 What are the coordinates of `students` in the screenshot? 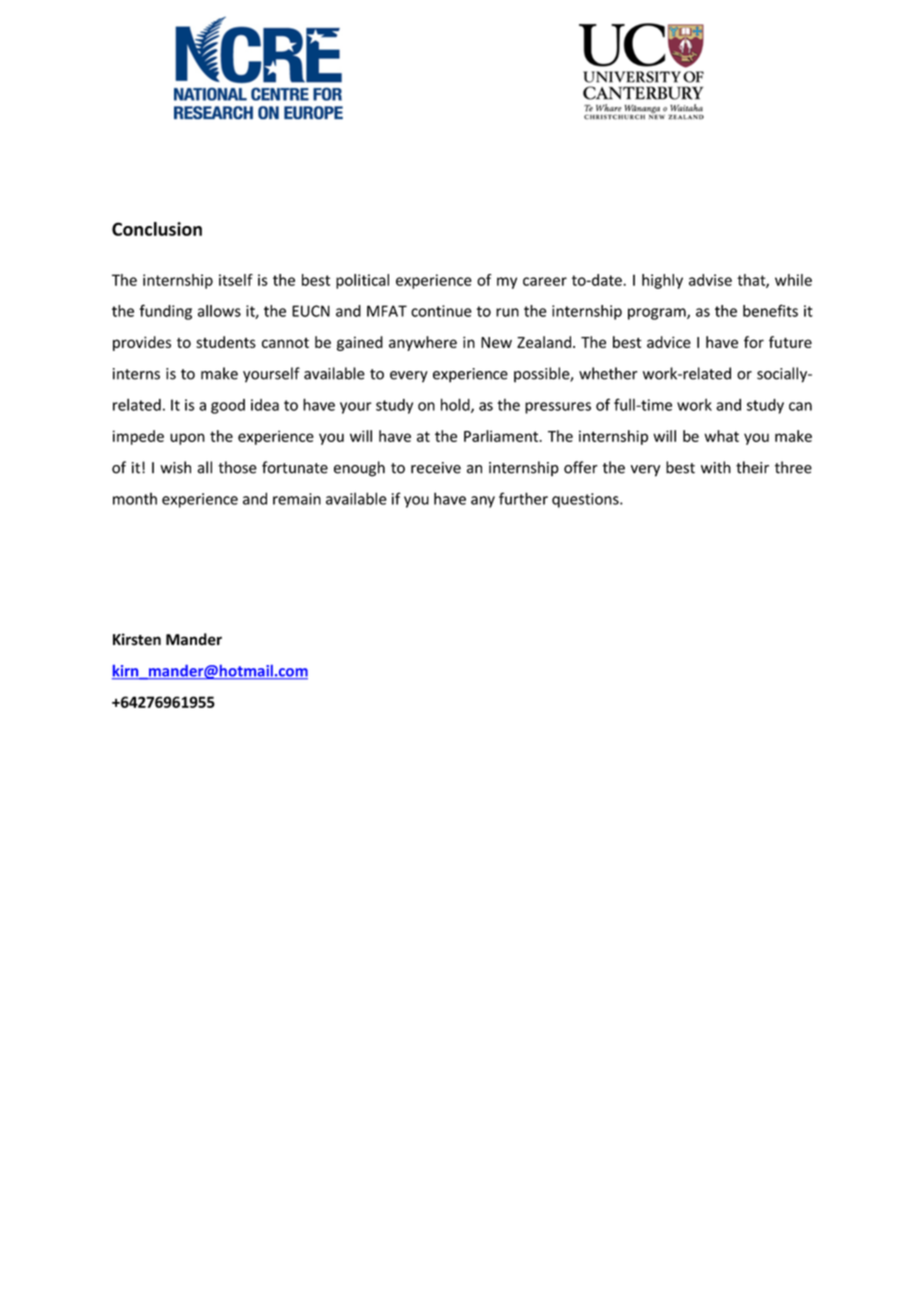 It's located at (226, 342).
